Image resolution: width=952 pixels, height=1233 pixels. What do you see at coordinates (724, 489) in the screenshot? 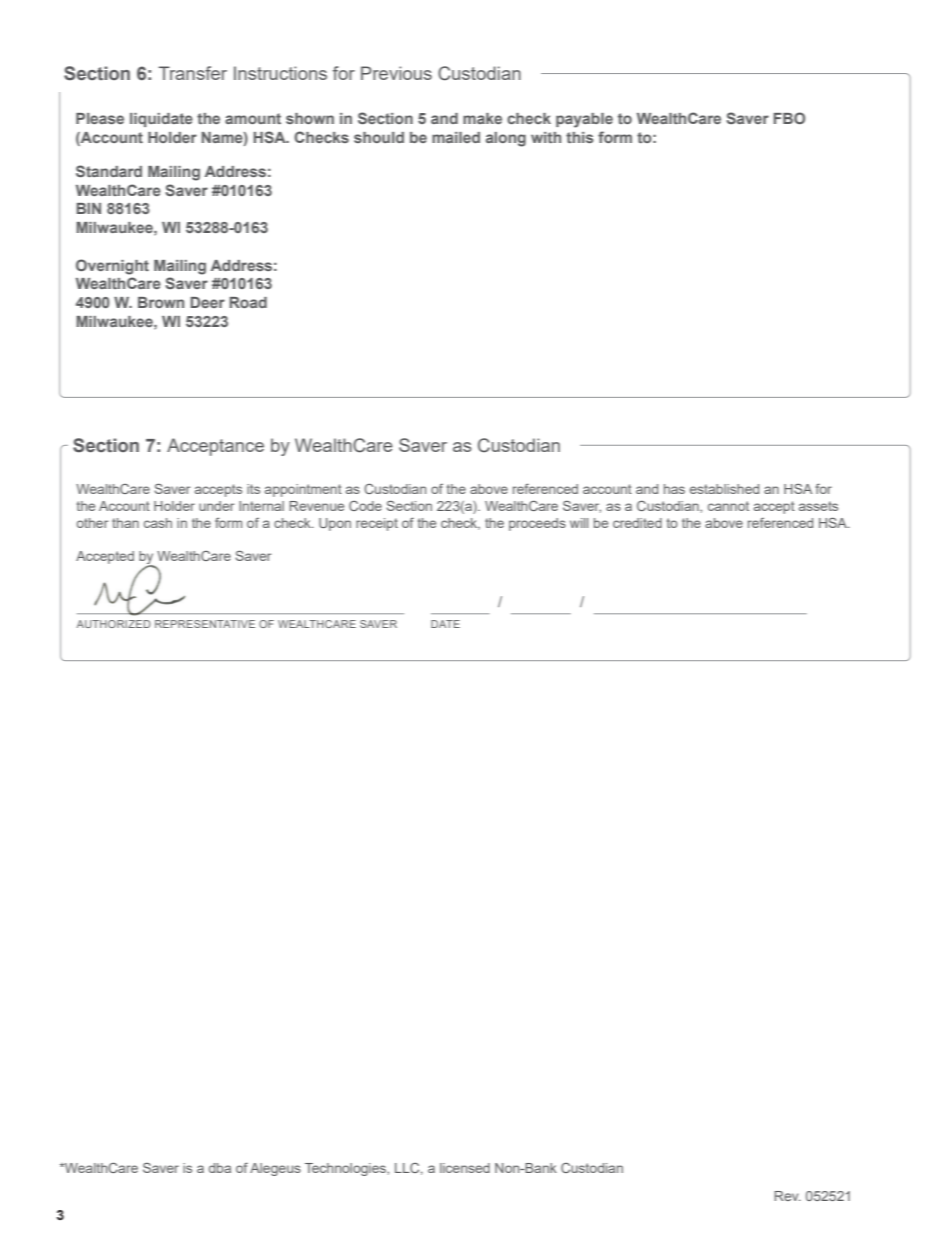
I see `established` at bounding box center [724, 489].
